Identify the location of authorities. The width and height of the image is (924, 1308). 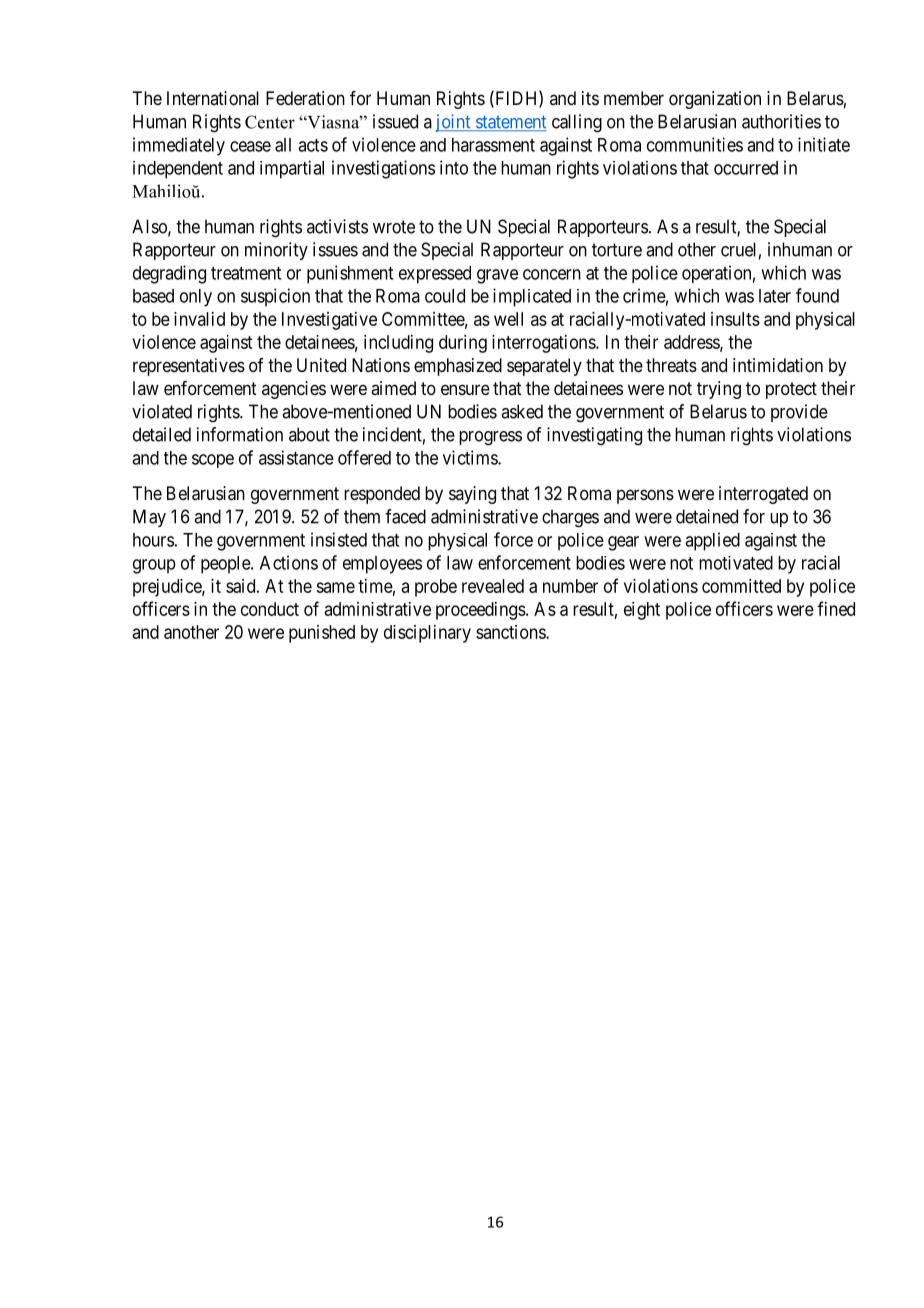
(781, 121).
